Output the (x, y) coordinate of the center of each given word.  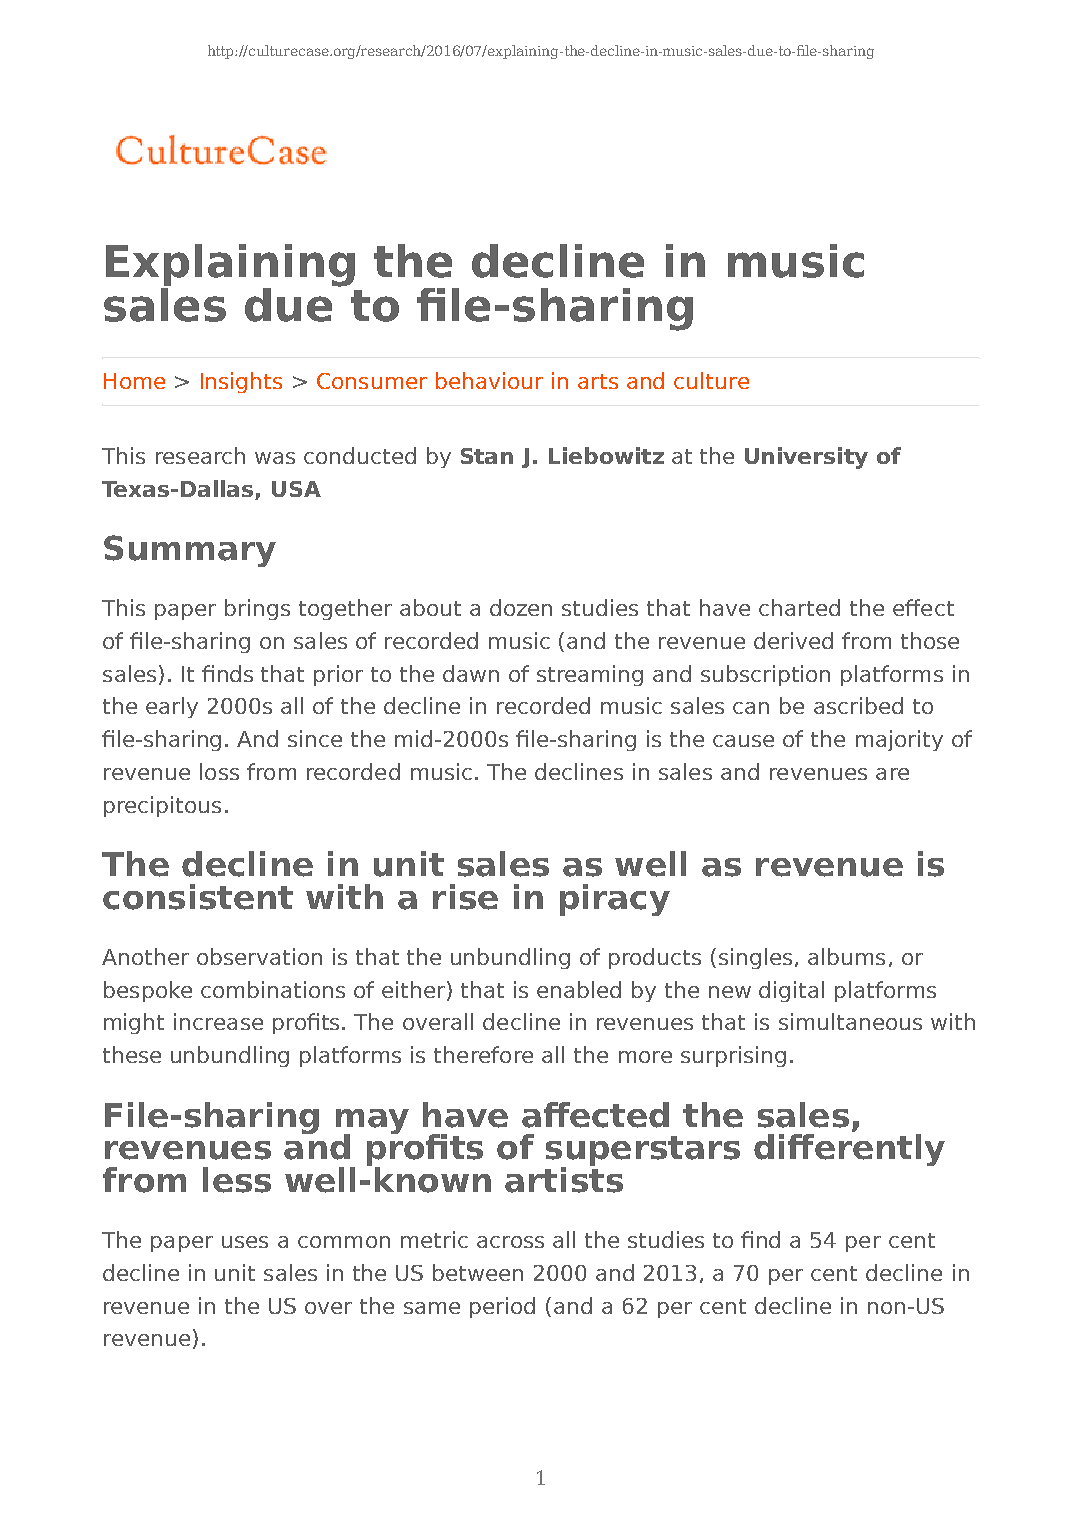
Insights (241, 382)
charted (799, 607)
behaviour (489, 380)
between (478, 1272)
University (806, 458)
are (892, 774)
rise (465, 897)
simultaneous (850, 1021)
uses (245, 1242)
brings (257, 609)
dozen (521, 607)
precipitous (162, 806)
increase (218, 1021)
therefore (483, 1054)
